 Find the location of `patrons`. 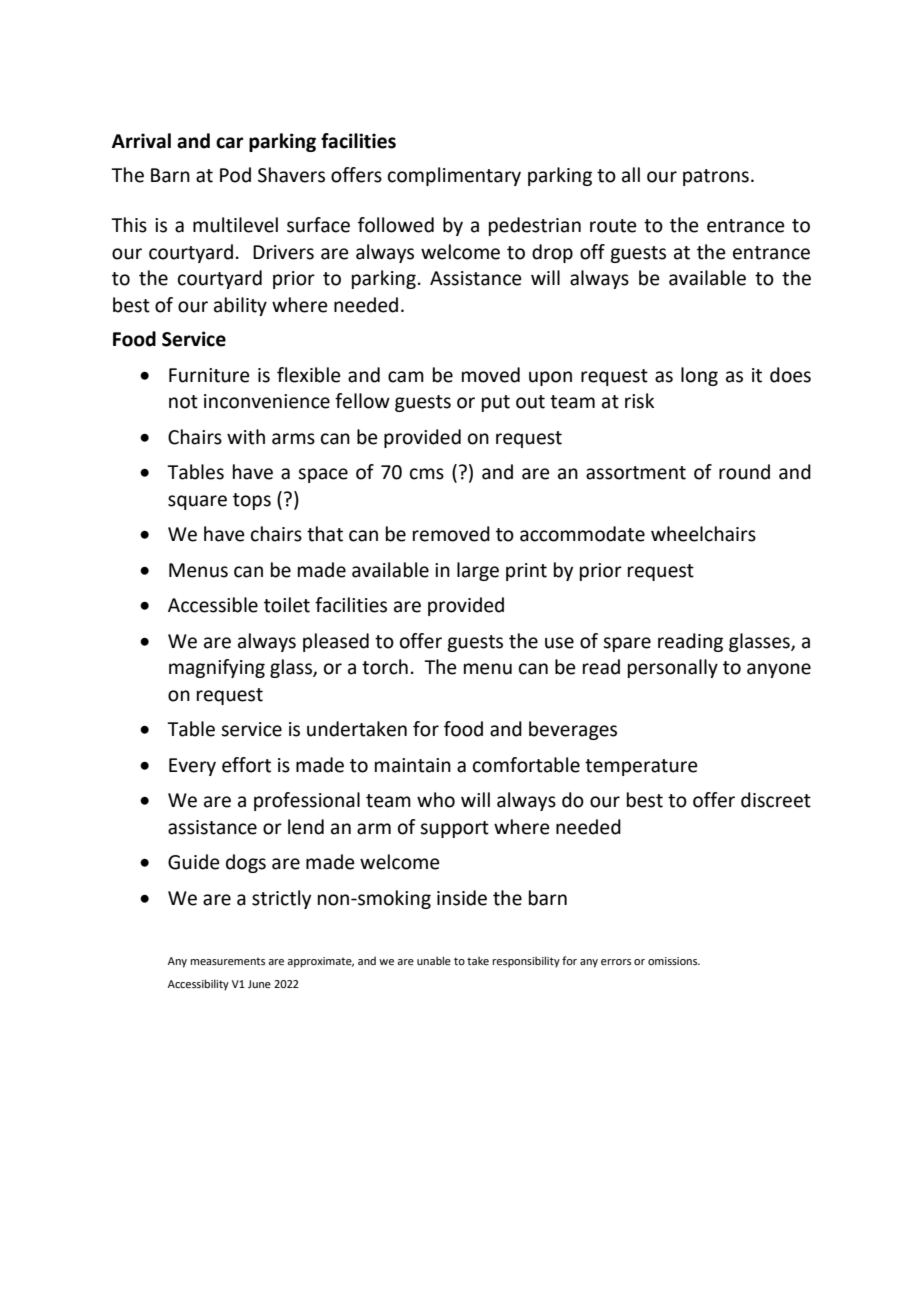

patrons is located at coordinates (716, 177).
